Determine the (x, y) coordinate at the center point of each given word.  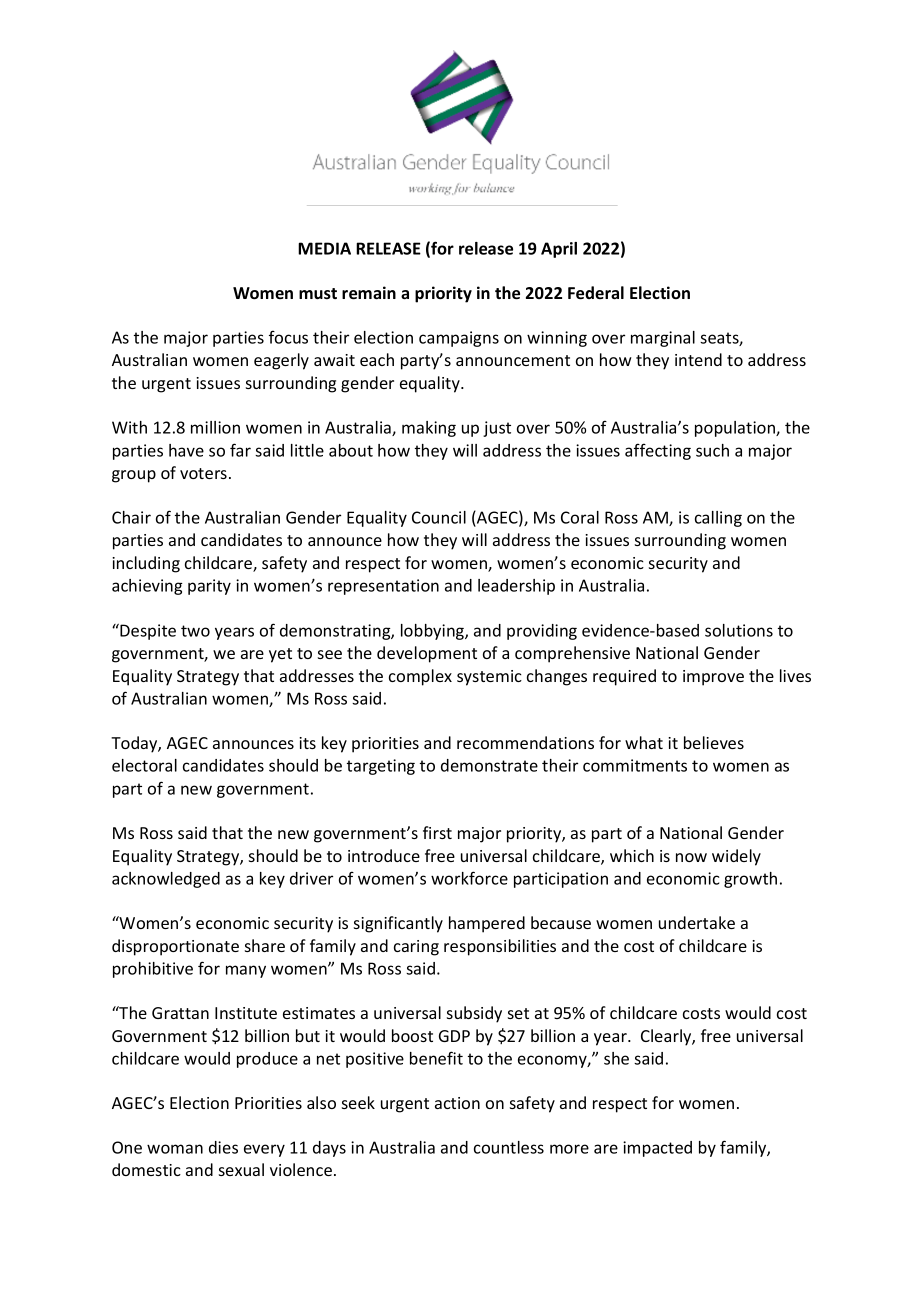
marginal (663, 339)
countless (509, 1147)
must (318, 293)
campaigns (459, 339)
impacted (657, 1149)
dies (223, 1147)
